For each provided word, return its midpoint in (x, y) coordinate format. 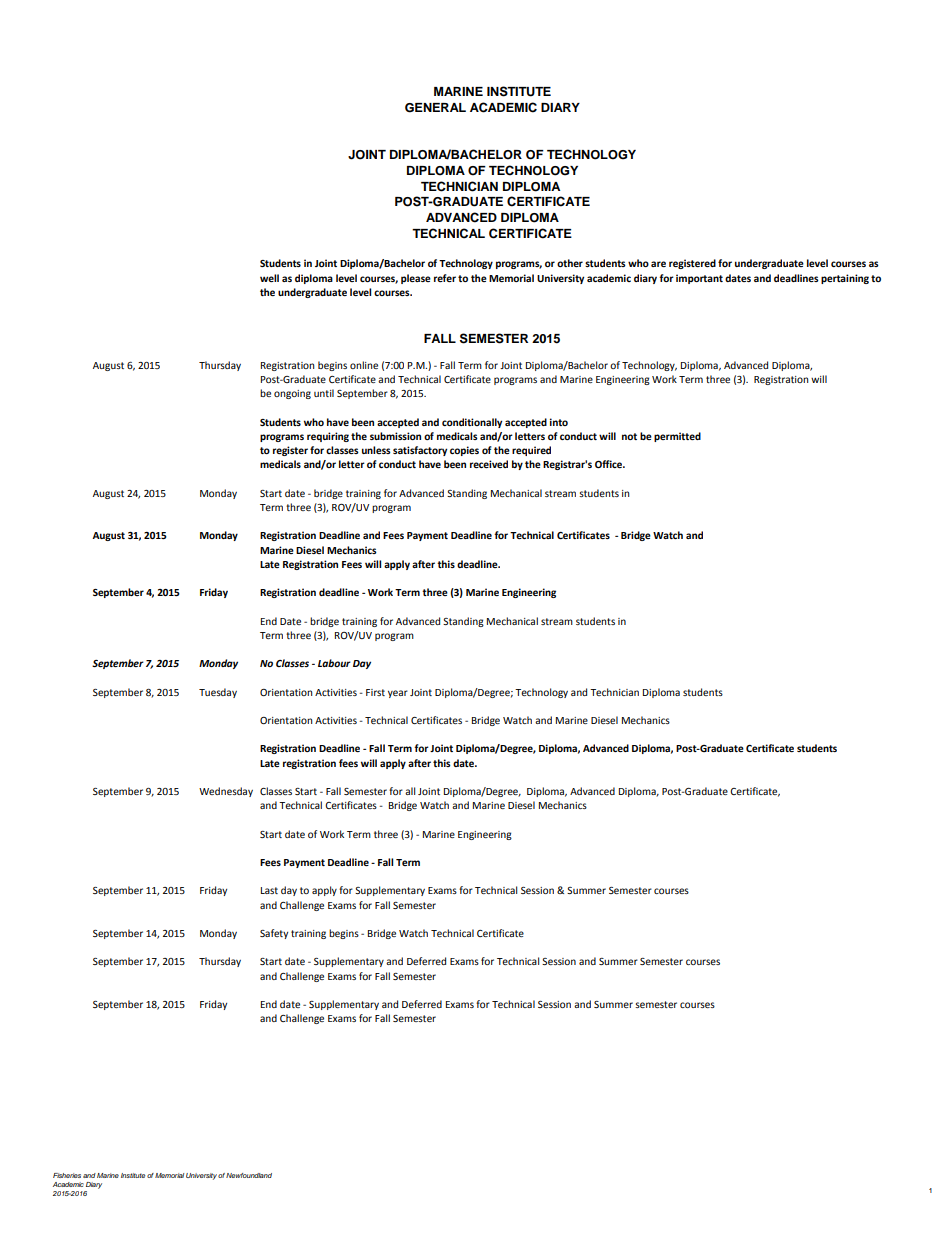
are (658, 264)
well (269, 278)
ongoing (292, 394)
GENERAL (435, 108)
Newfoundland (249, 1175)
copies (464, 451)
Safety (274, 934)
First (375, 692)
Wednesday (226, 792)
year (398, 694)
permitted (677, 437)
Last (269, 890)
